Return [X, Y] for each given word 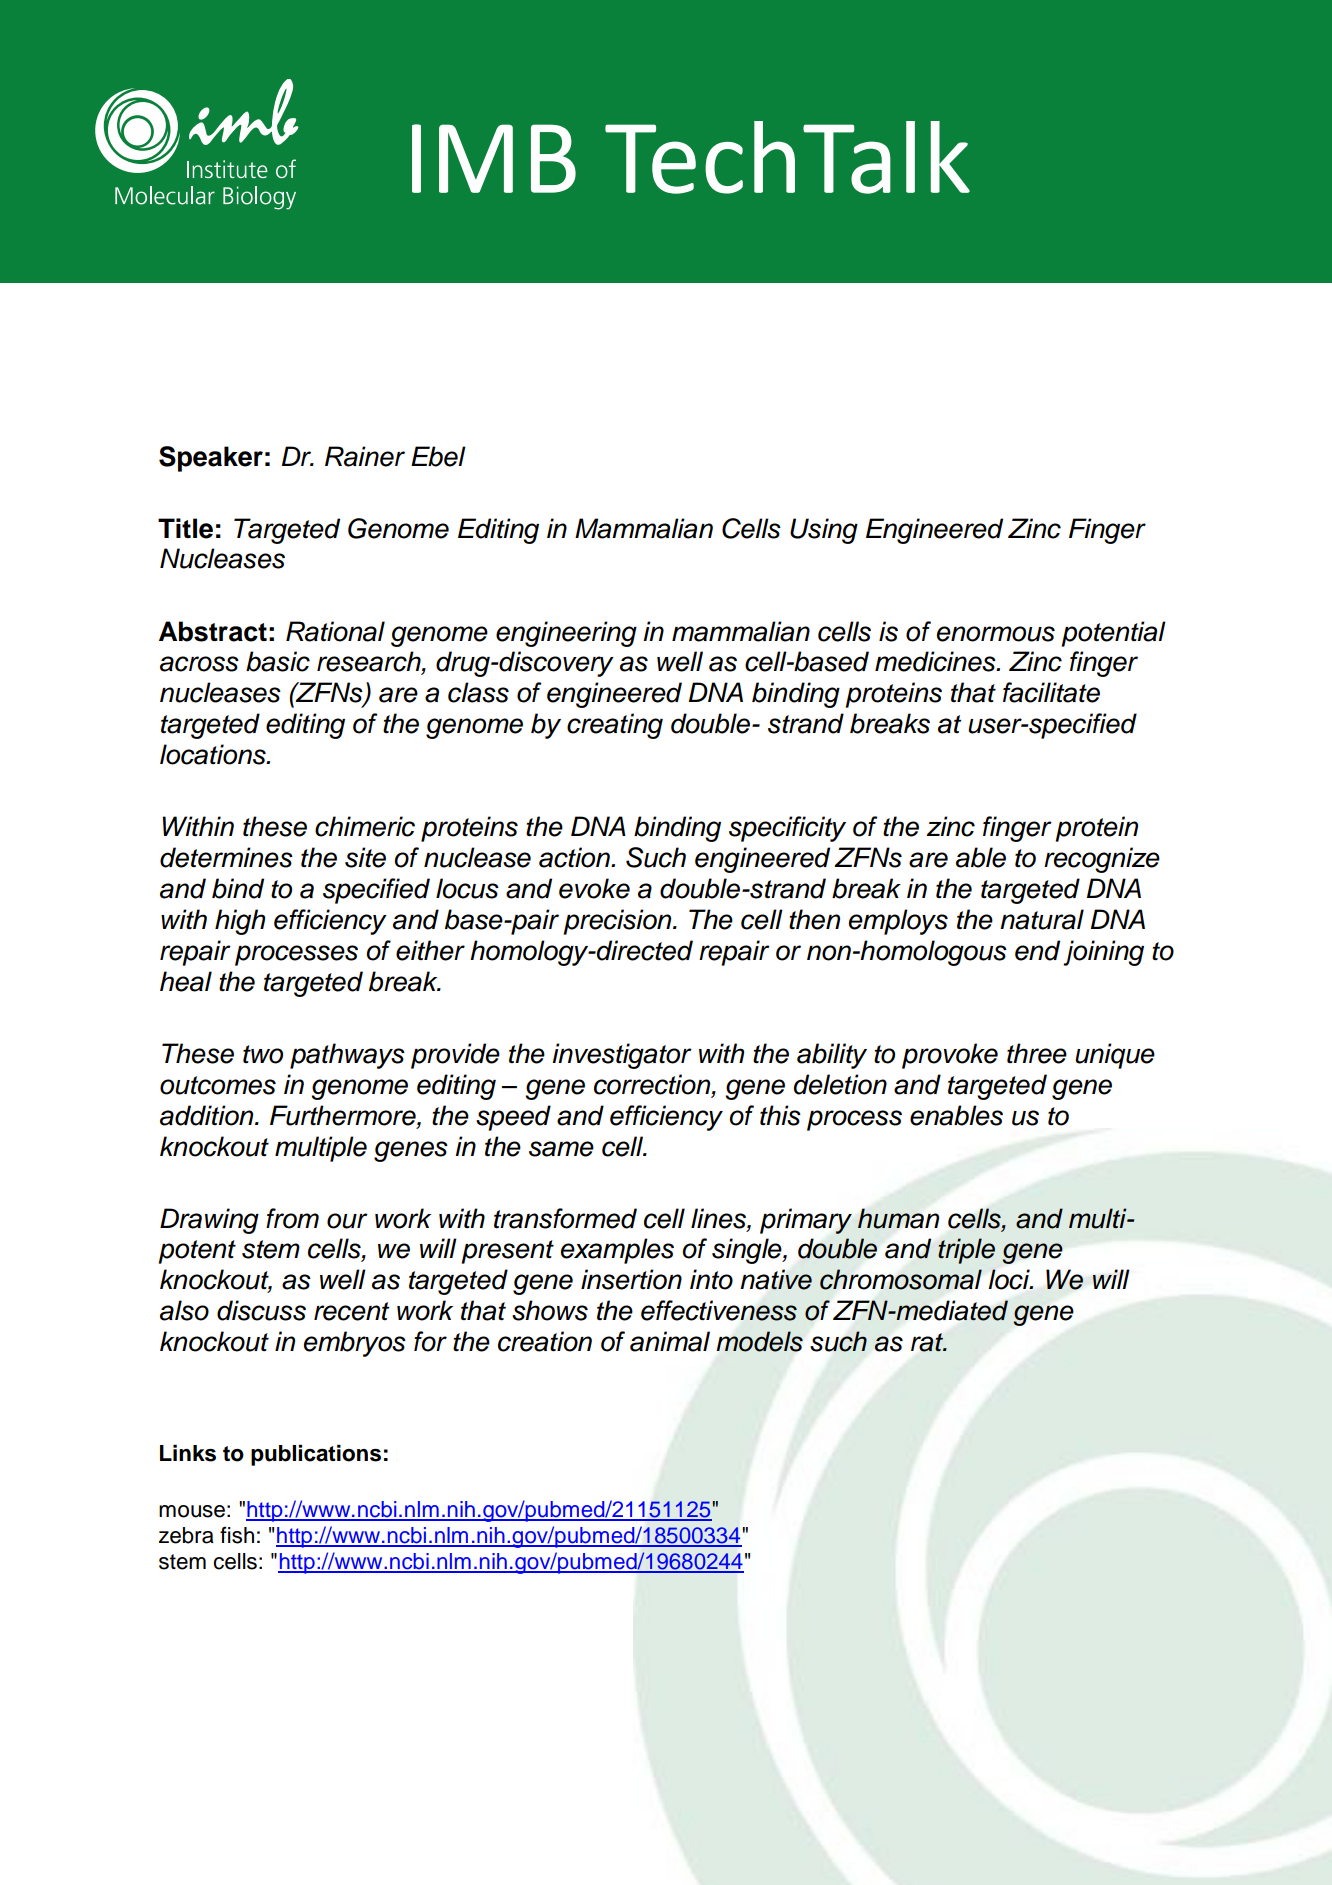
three [1037, 1053]
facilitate [1051, 692]
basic [278, 661]
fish [237, 1535]
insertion [631, 1279]
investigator [622, 1056]
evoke [594, 888]
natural [1042, 919]
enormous [996, 634]
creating [615, 726]
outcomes [218, 1085]
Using [824, 531]
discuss [261, 1310]
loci [1010, 1279]
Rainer [365, 456]
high [240, 922]
